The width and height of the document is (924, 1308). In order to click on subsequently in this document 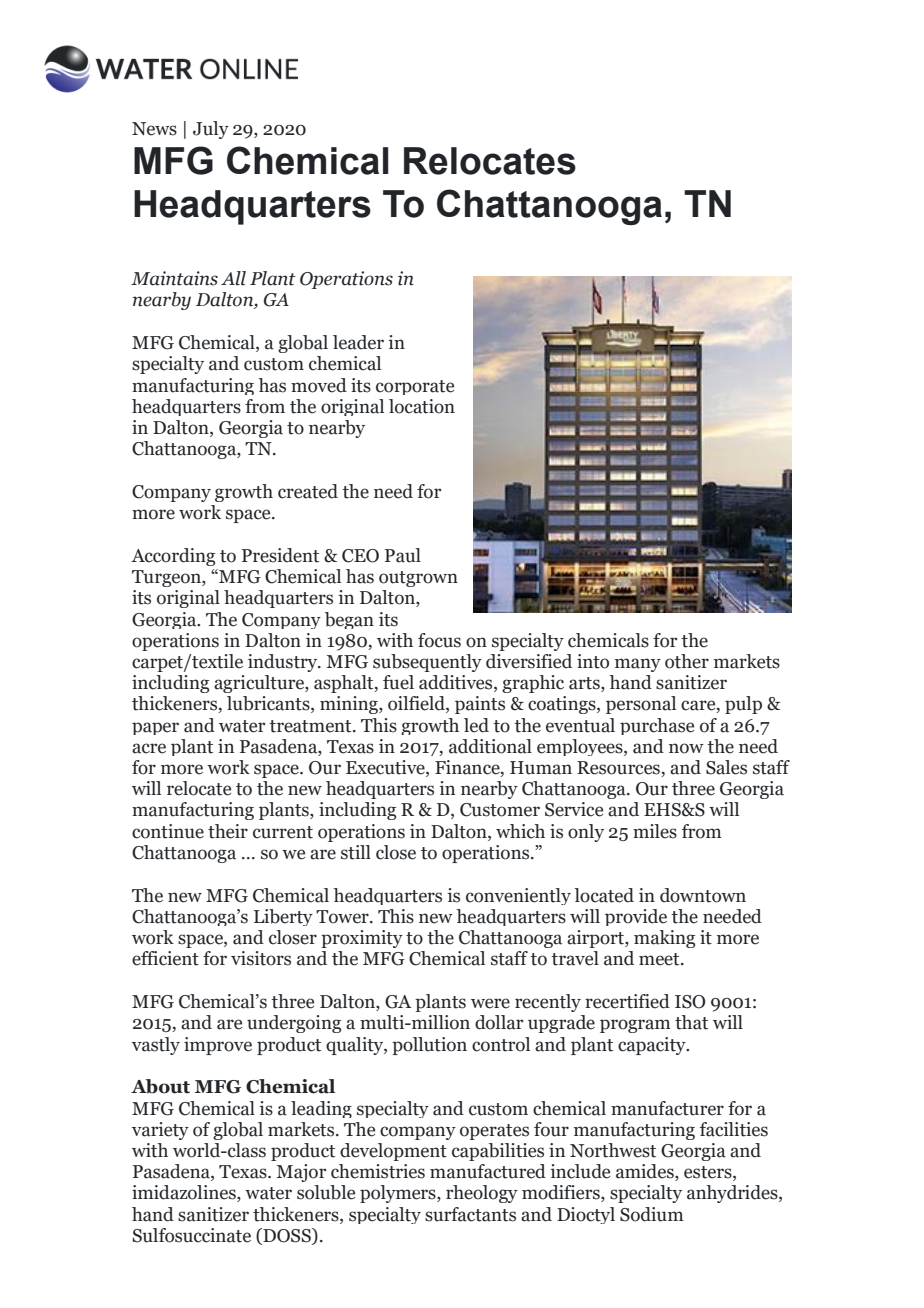, I will do `click(427, 663)`.
